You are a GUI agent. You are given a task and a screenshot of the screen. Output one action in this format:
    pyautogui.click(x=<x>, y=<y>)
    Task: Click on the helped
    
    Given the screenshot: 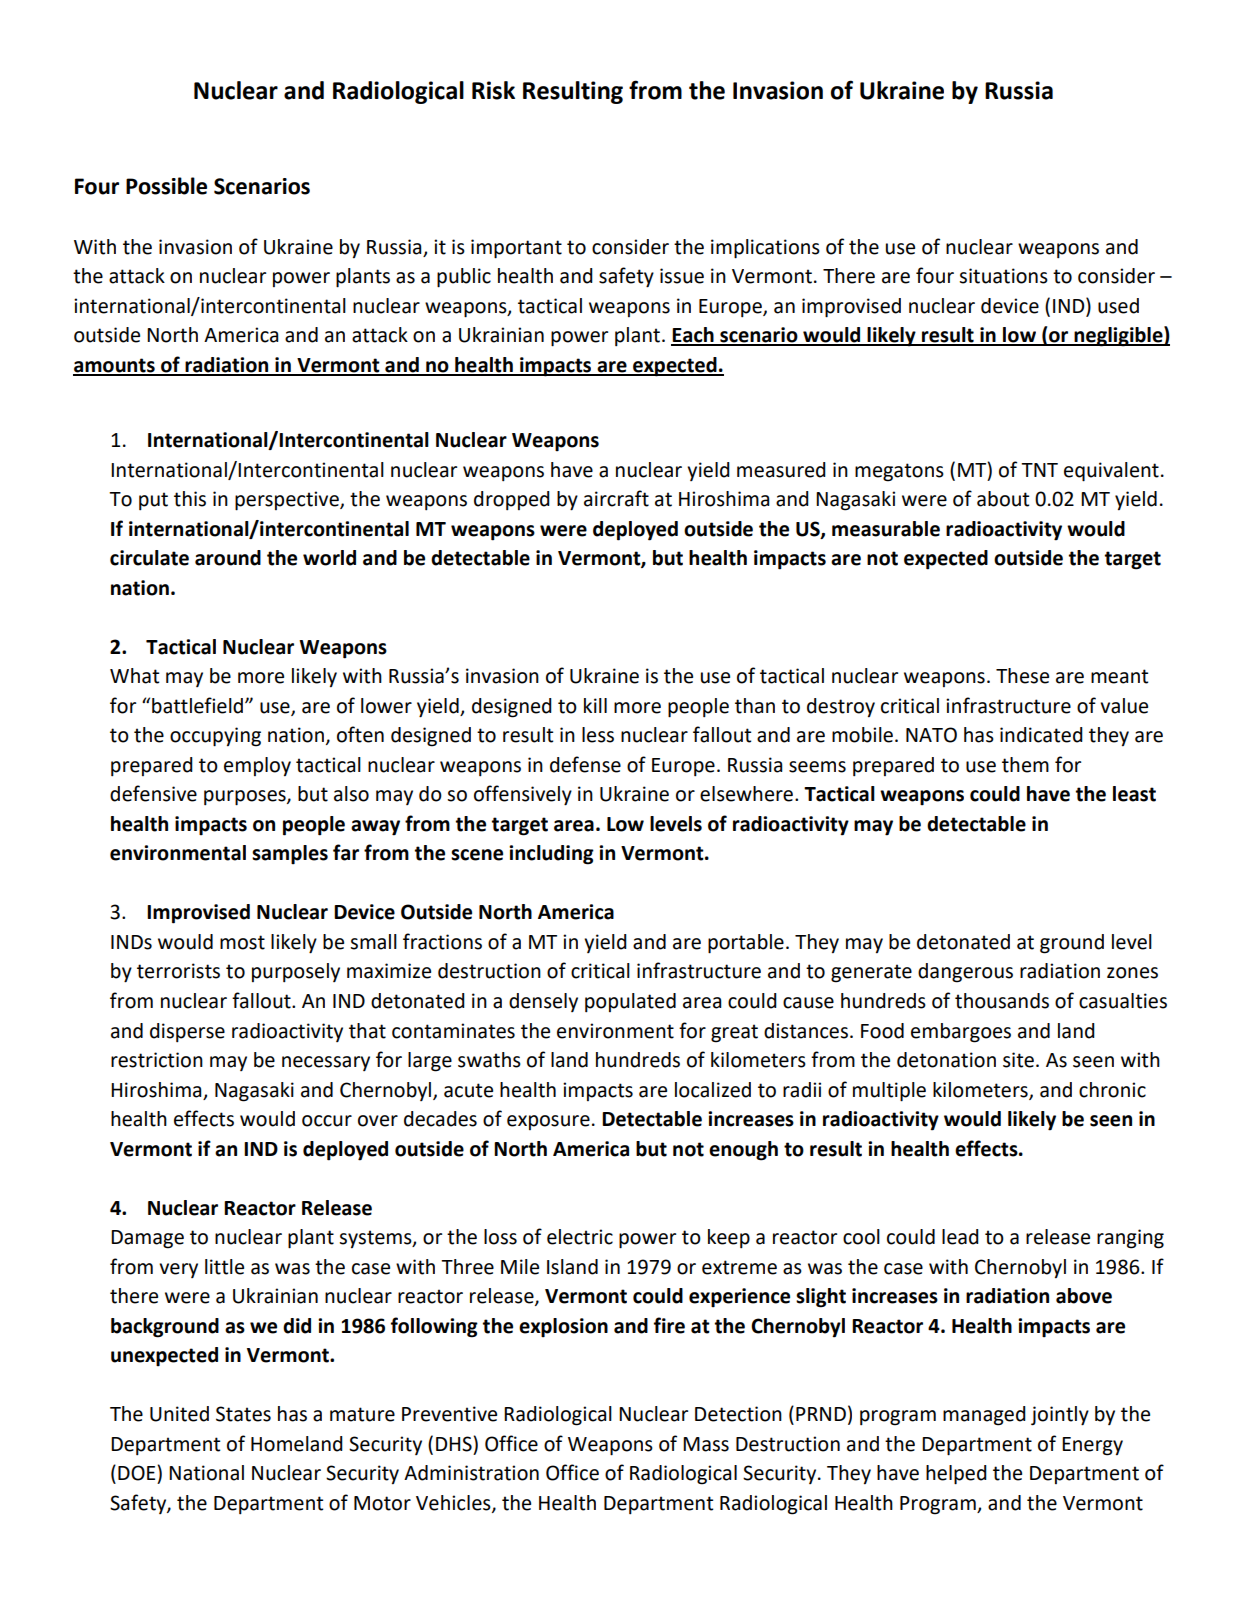 What is the action you would take?
    pyautogui.click(x=956, y=1475)
